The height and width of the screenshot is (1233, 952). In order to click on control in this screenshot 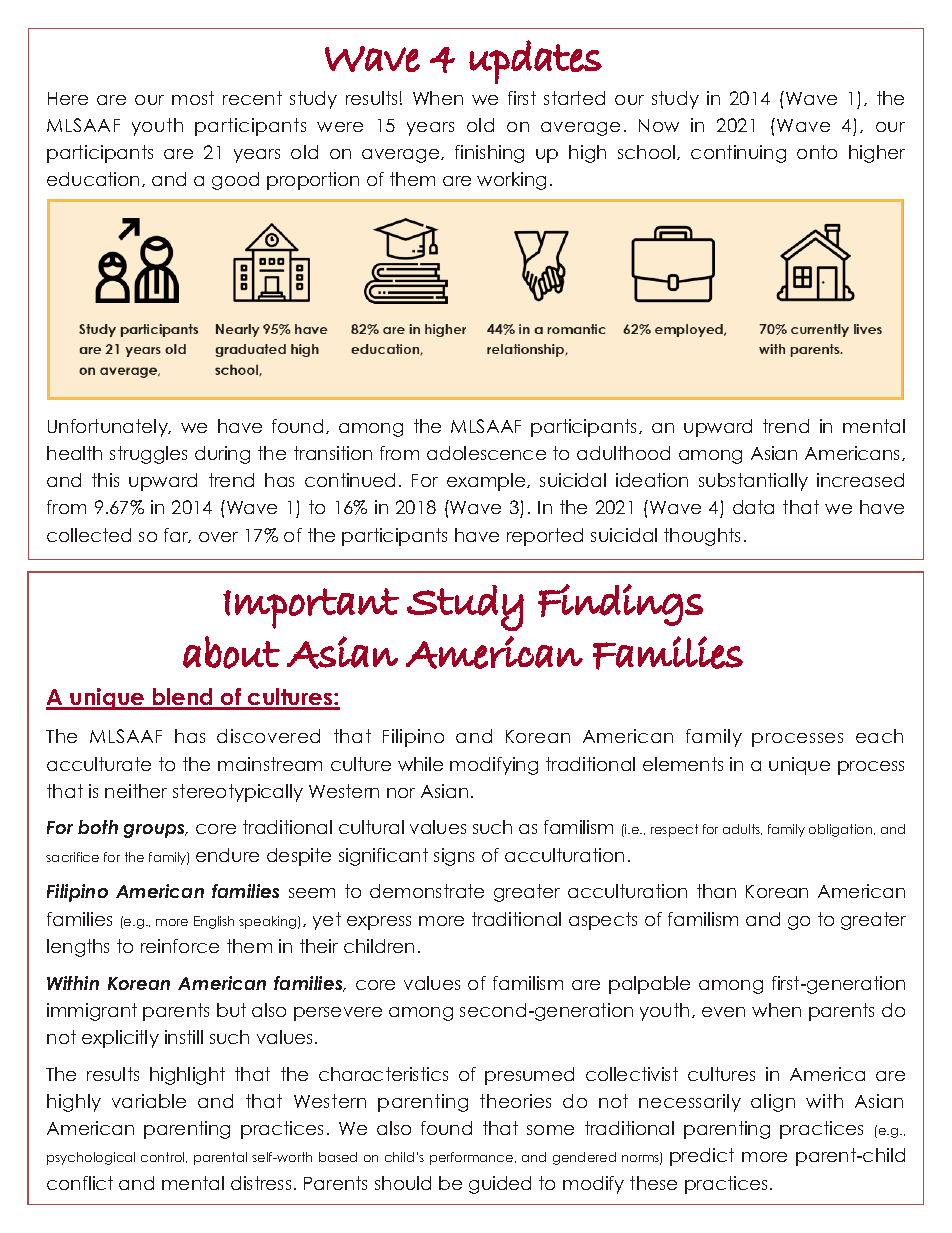, I will do `click(164, 1157)`.
